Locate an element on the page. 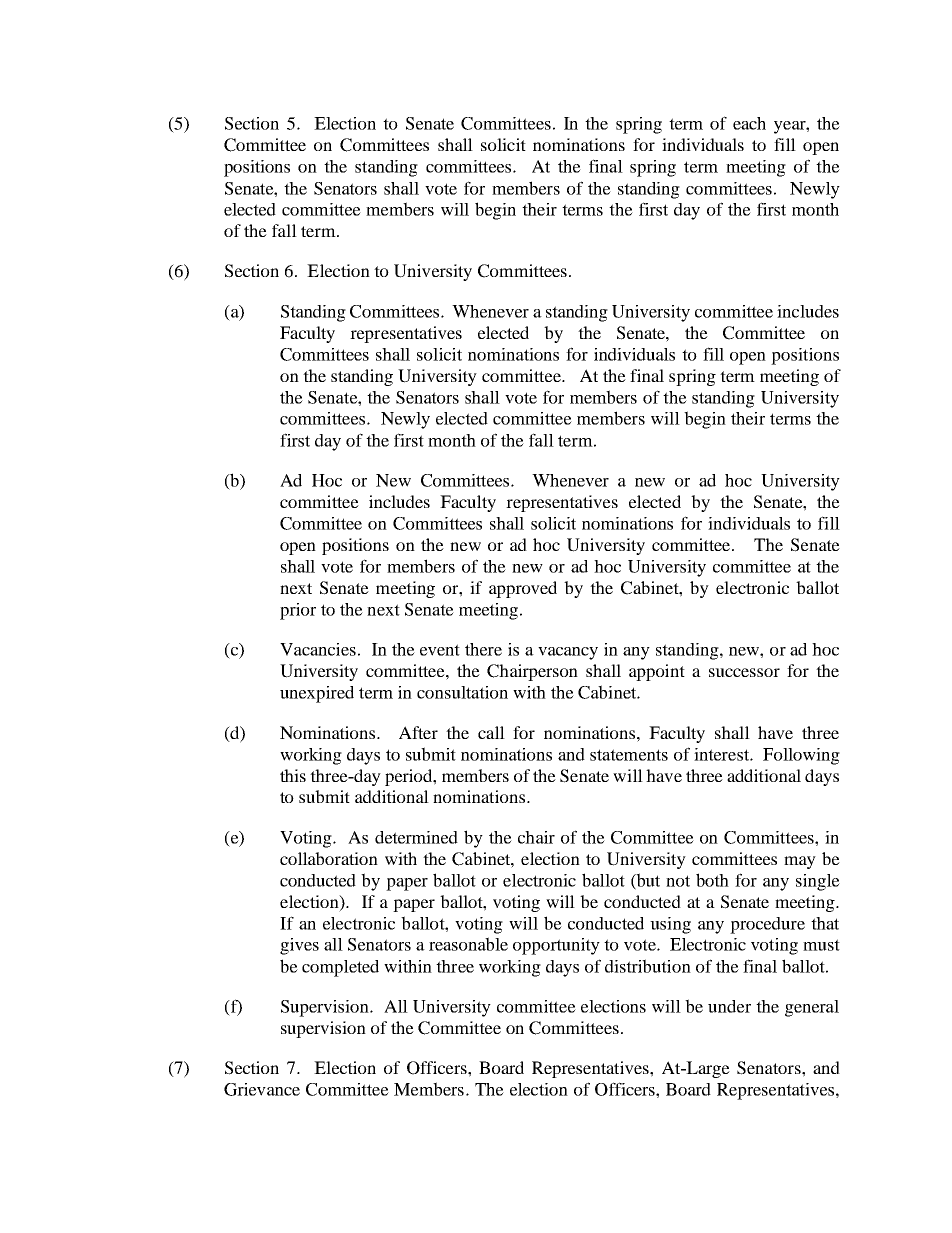  approved is located at coordinates (523, 589).
